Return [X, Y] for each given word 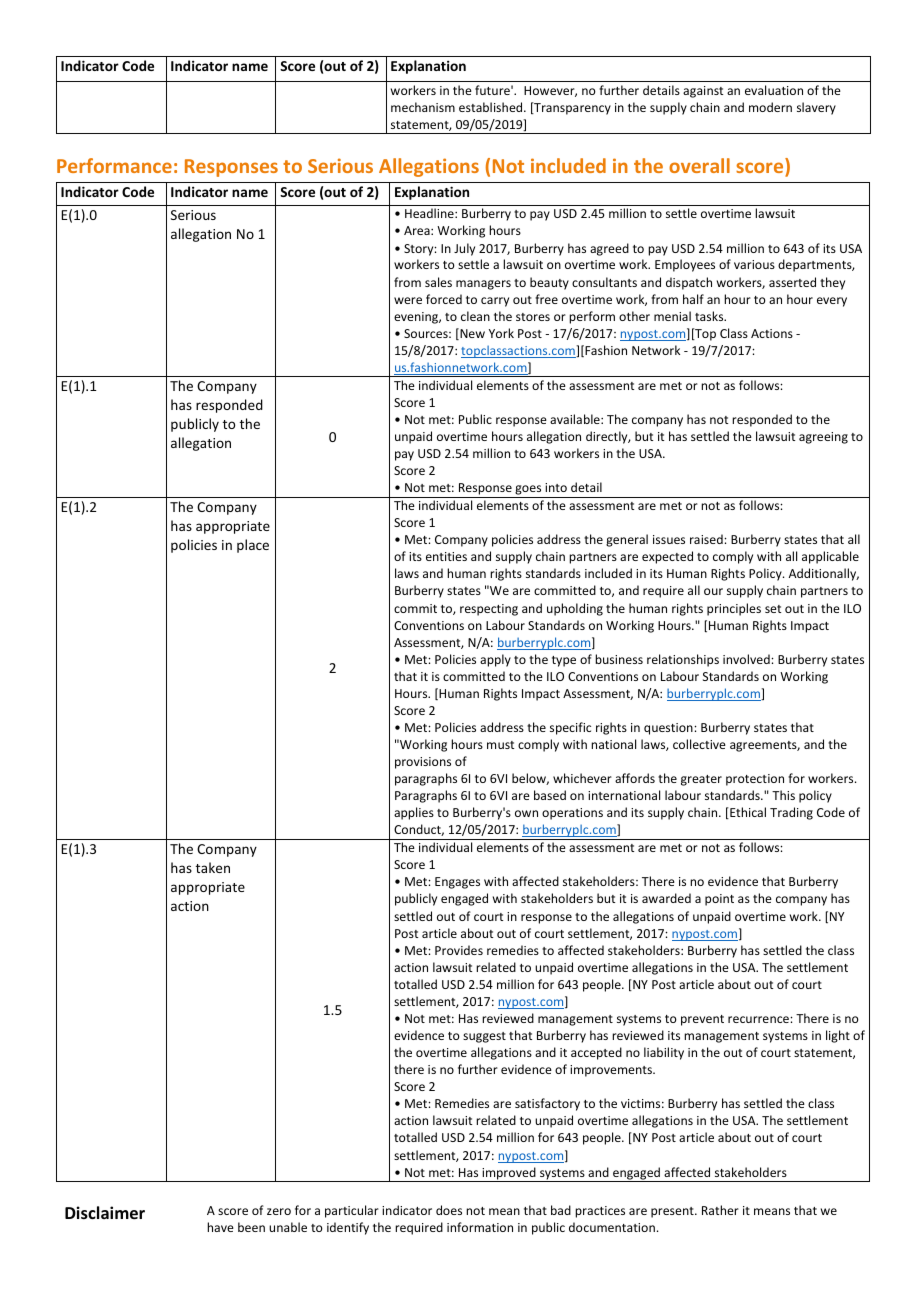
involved [747, 659]
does [449, 1210]
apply [495, 660]
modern [770, 107]
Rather [720, 1210]
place [253, 546]
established [492, 107]
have [220, 1227]
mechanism [423, 107]
